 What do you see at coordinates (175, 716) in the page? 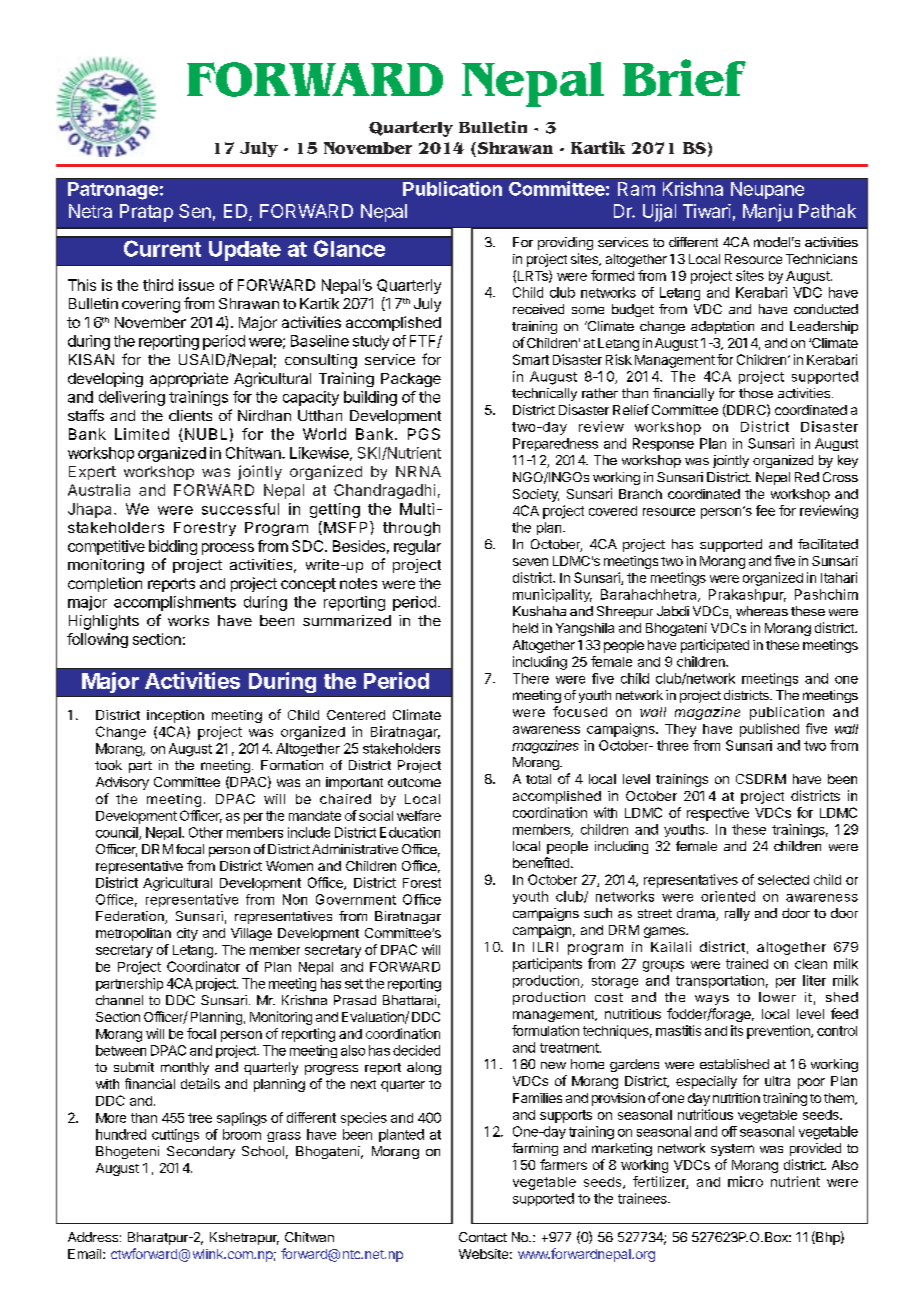
I see `inception` at bounding box center [175, 716].
